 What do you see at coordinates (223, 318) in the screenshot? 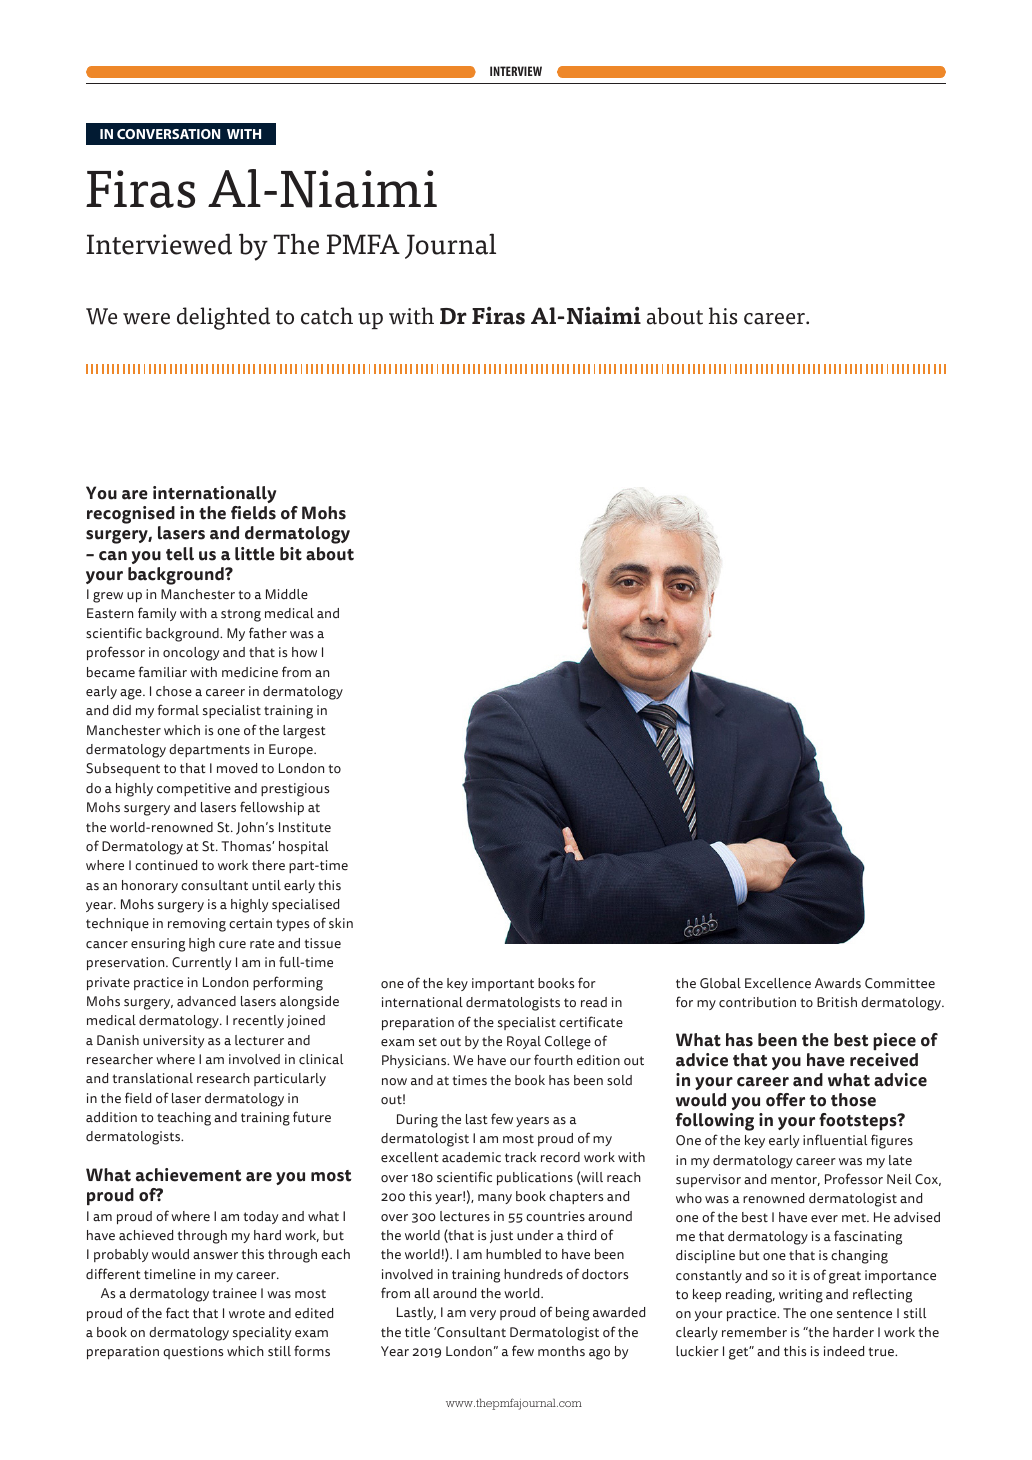
I see `delighted` at bounding box center [223, 318].
